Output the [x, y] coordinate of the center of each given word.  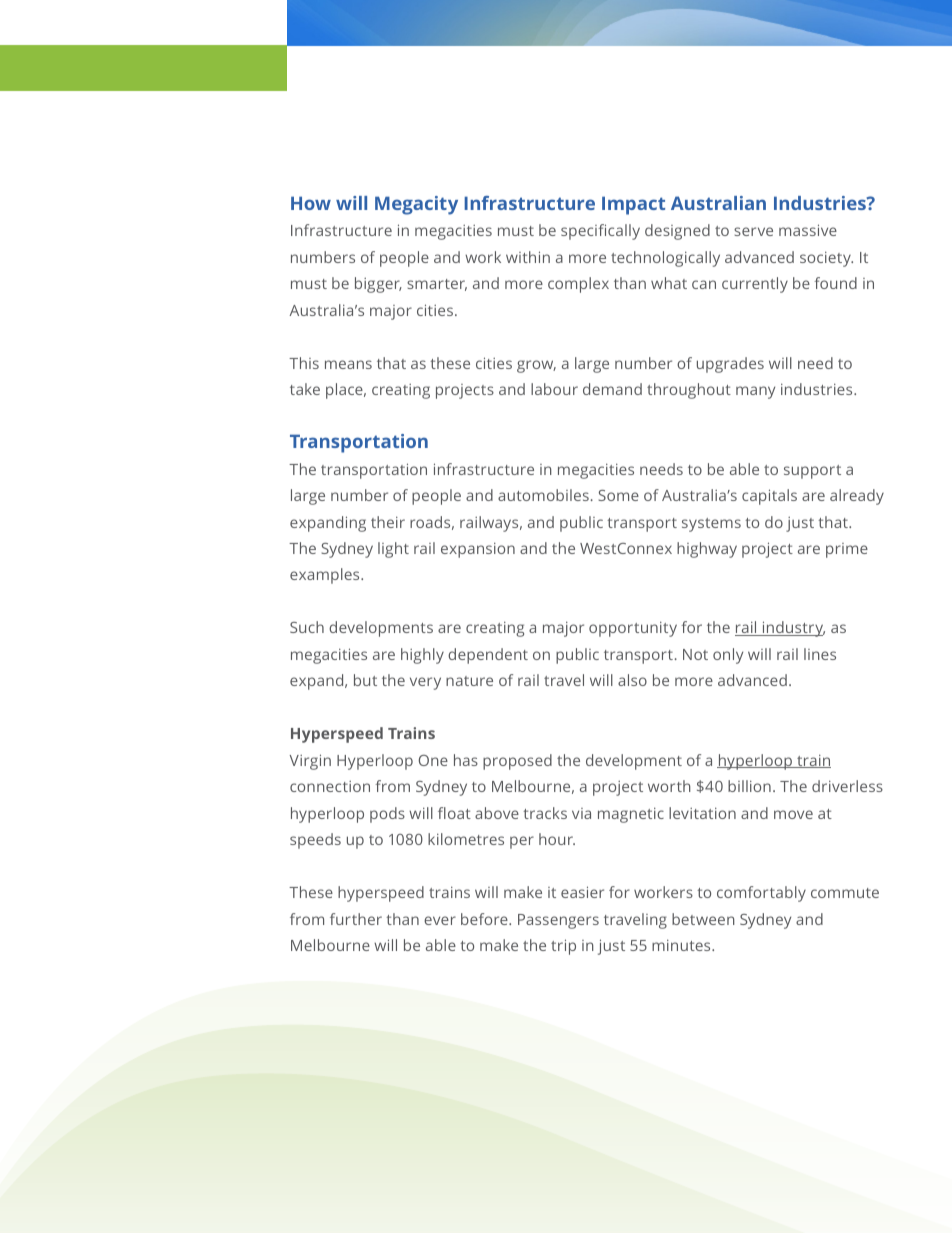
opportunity [633, 629]
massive [808, 230]
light [393, 550]
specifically [600, 232]
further [356, 919]
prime [847, 550]
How [311, 203]
